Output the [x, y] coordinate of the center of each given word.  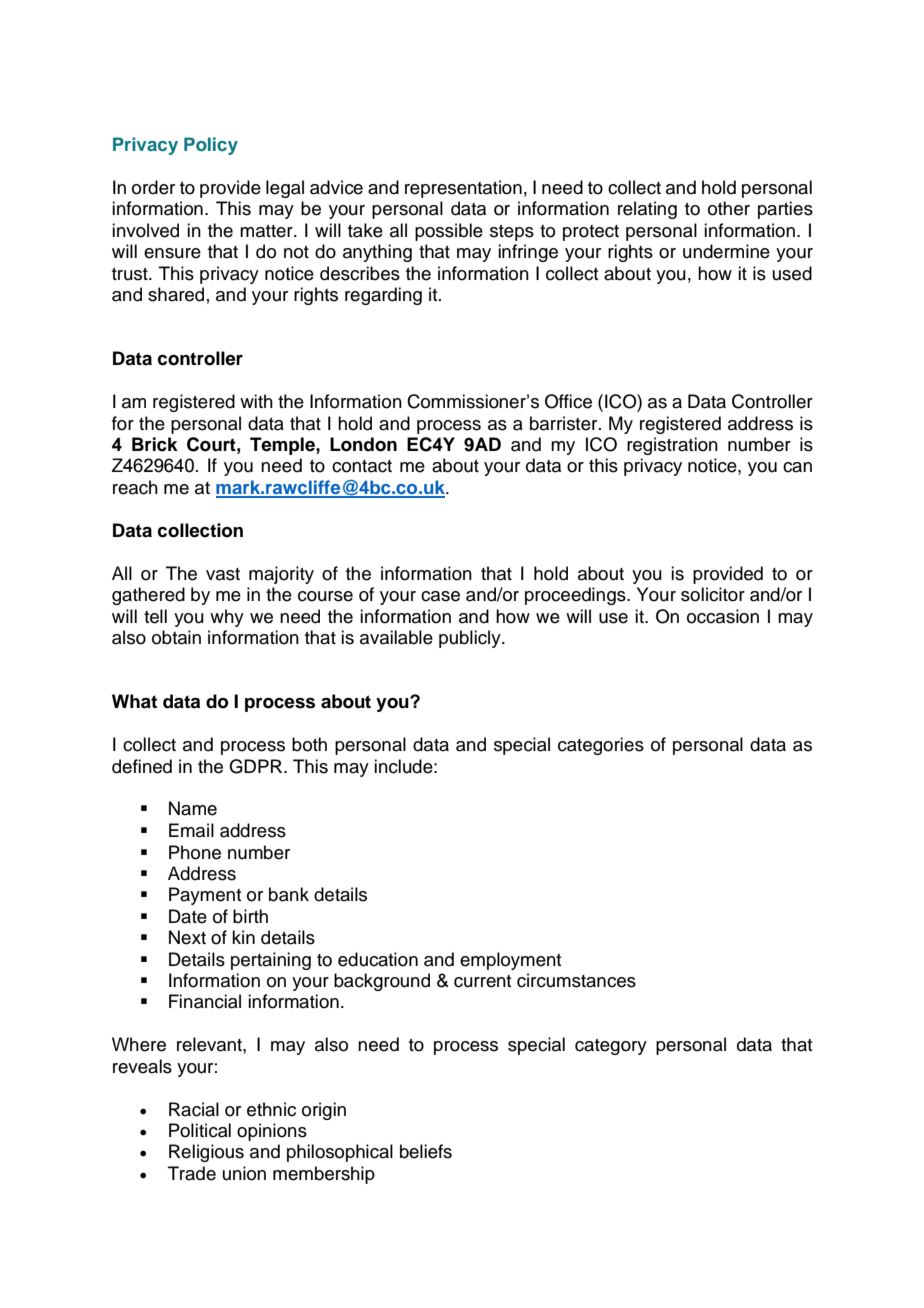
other [729, 208]
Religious [206, 1153]
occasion [723, 616]
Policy [211, 146]
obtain [176, 637]
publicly [471, 639]
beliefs [426, 1151]
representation [463, 189]
